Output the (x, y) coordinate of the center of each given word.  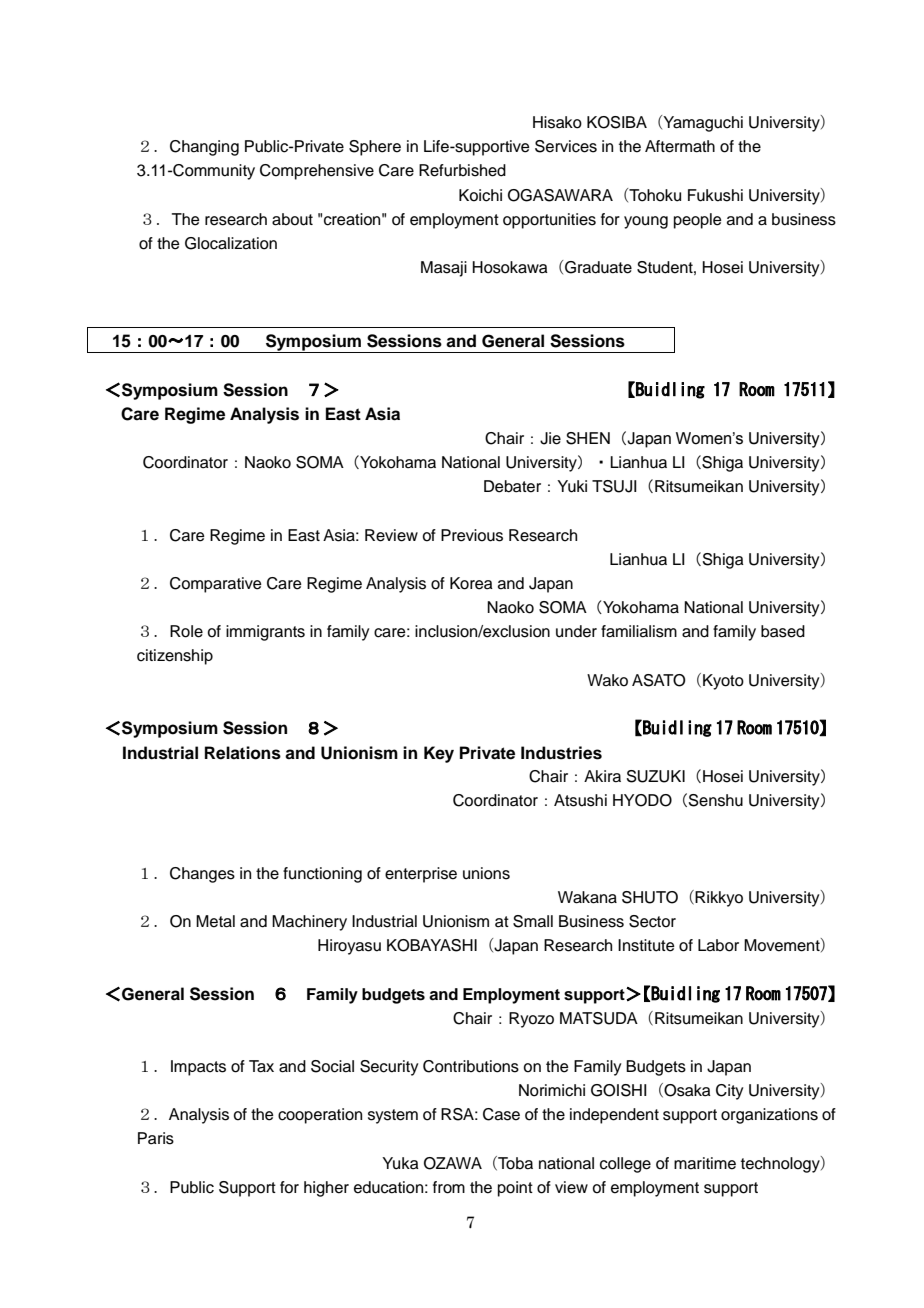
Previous (472, 535)
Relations (243, 753)
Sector (652, 921)
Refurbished (462, 170)
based (783, 631)
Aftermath (680, 146)
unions (486, 873)
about (292, 219)
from (449, 1187)
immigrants (265, 633)
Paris (156, 1138)
